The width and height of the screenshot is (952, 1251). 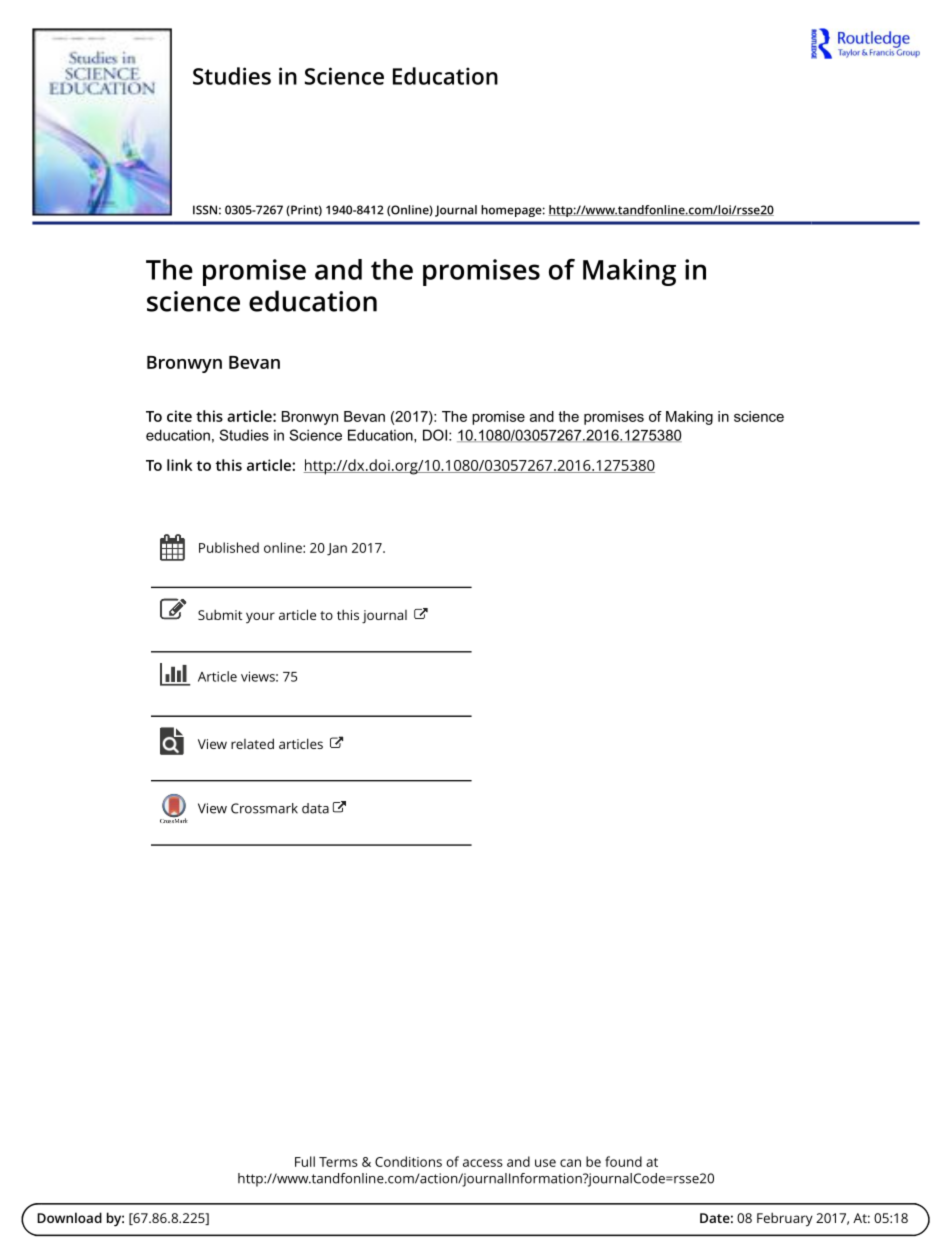 What do you see at coordinates (315, 808) in the screenshot?
I see `data` at bounding box center [315, 808].
